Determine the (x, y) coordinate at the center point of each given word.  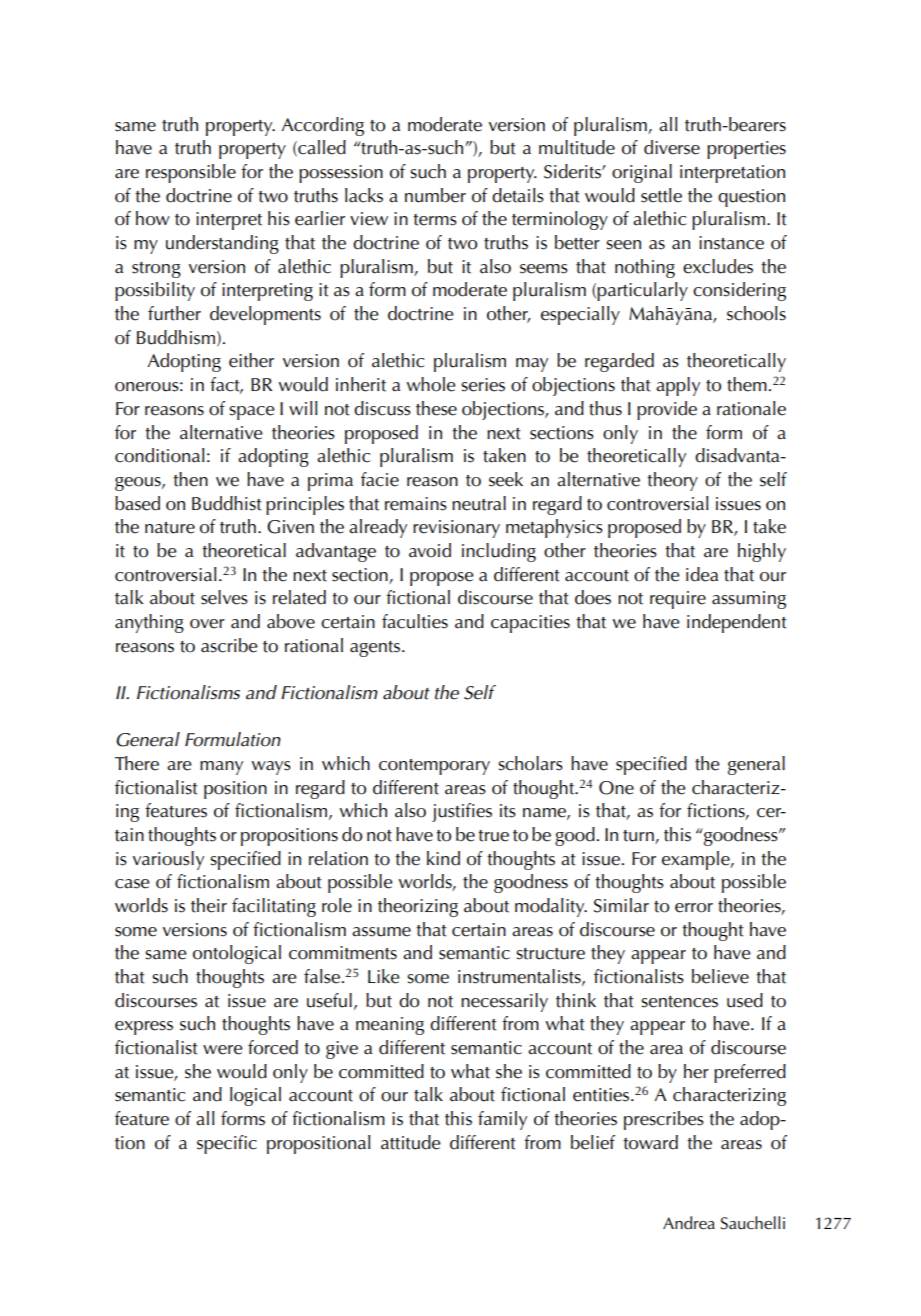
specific (227, 1144)
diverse (672, 147)
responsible (191, 173)
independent (737, 623)
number (435, 195)
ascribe (229, 645)
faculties (415, 621)
